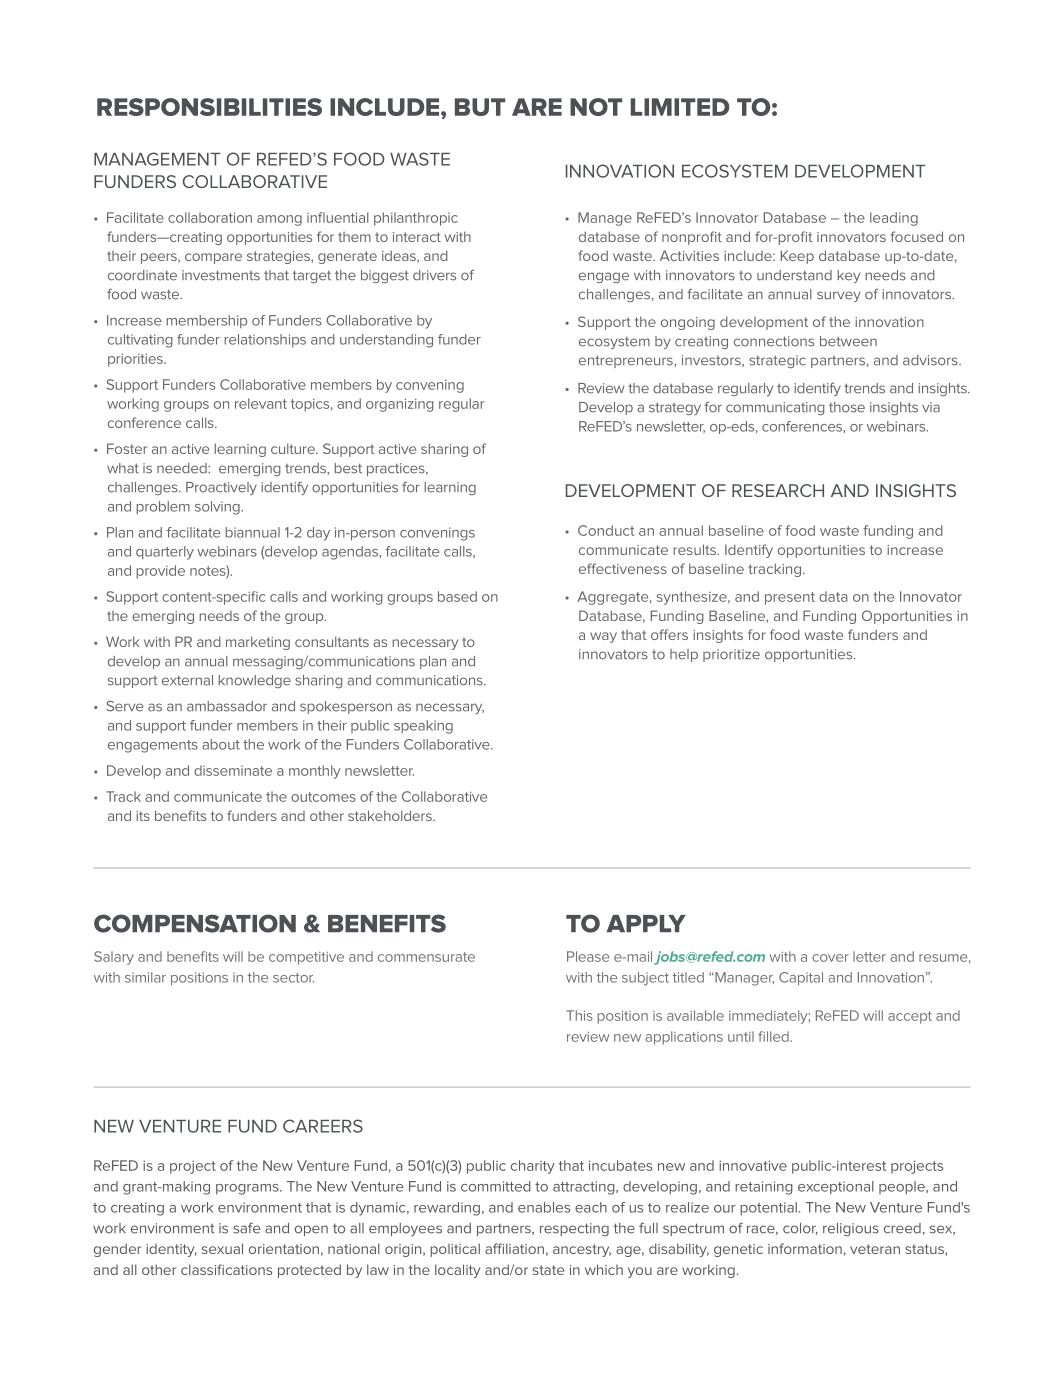 The image size is (1064, 1377). I want to click on Please, so click(588, 956).
